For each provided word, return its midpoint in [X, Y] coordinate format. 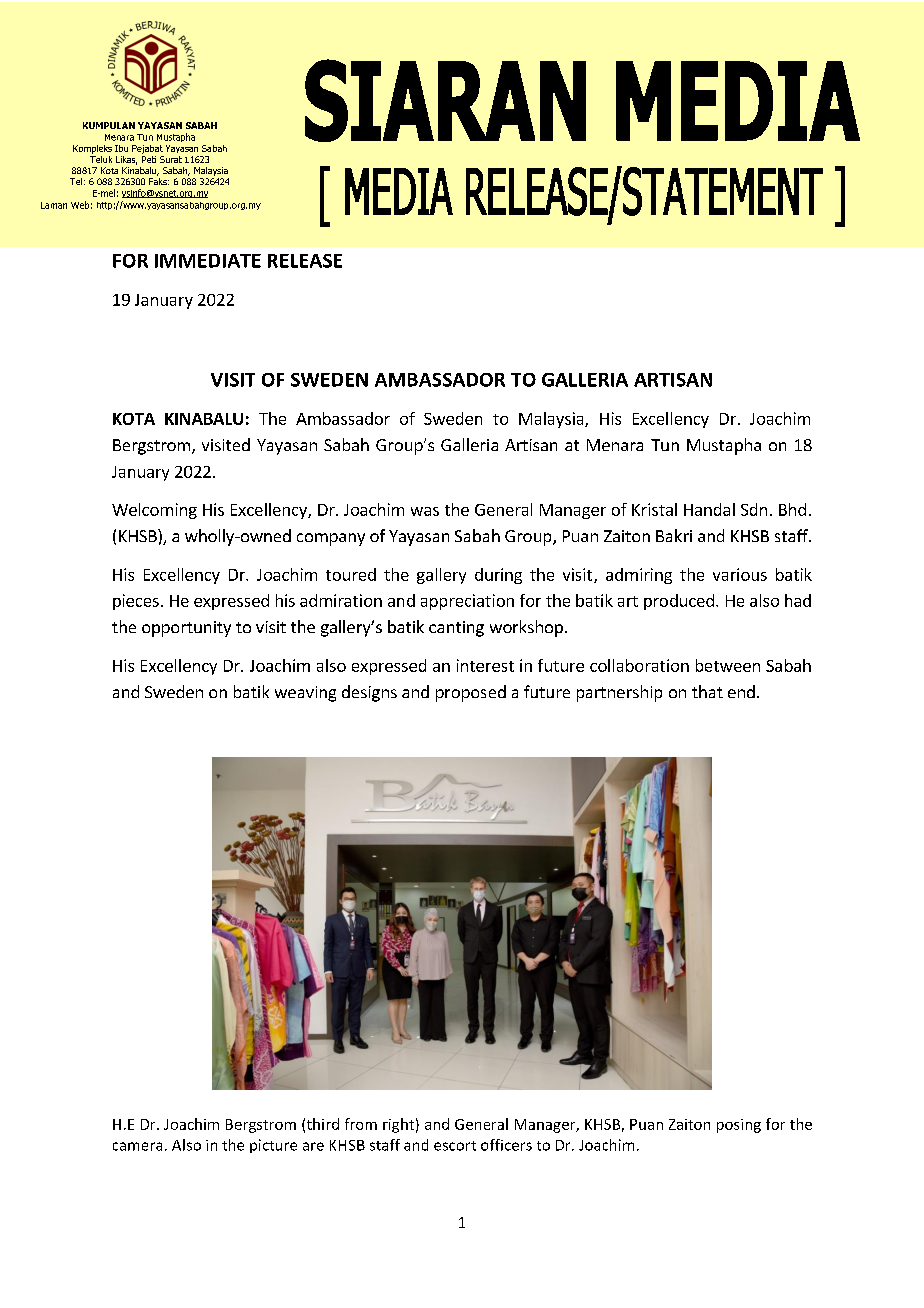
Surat [171, 159]
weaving [305, 694]
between [728, 665]
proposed [471, 693]
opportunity [186, 629]
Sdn [754, 509]
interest [485, 665]
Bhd [792, 509]
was [425, 511]
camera [137, 1146]
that [707, 691]
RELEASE [305, 261]
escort [455, 1146]
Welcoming [154, 511]
